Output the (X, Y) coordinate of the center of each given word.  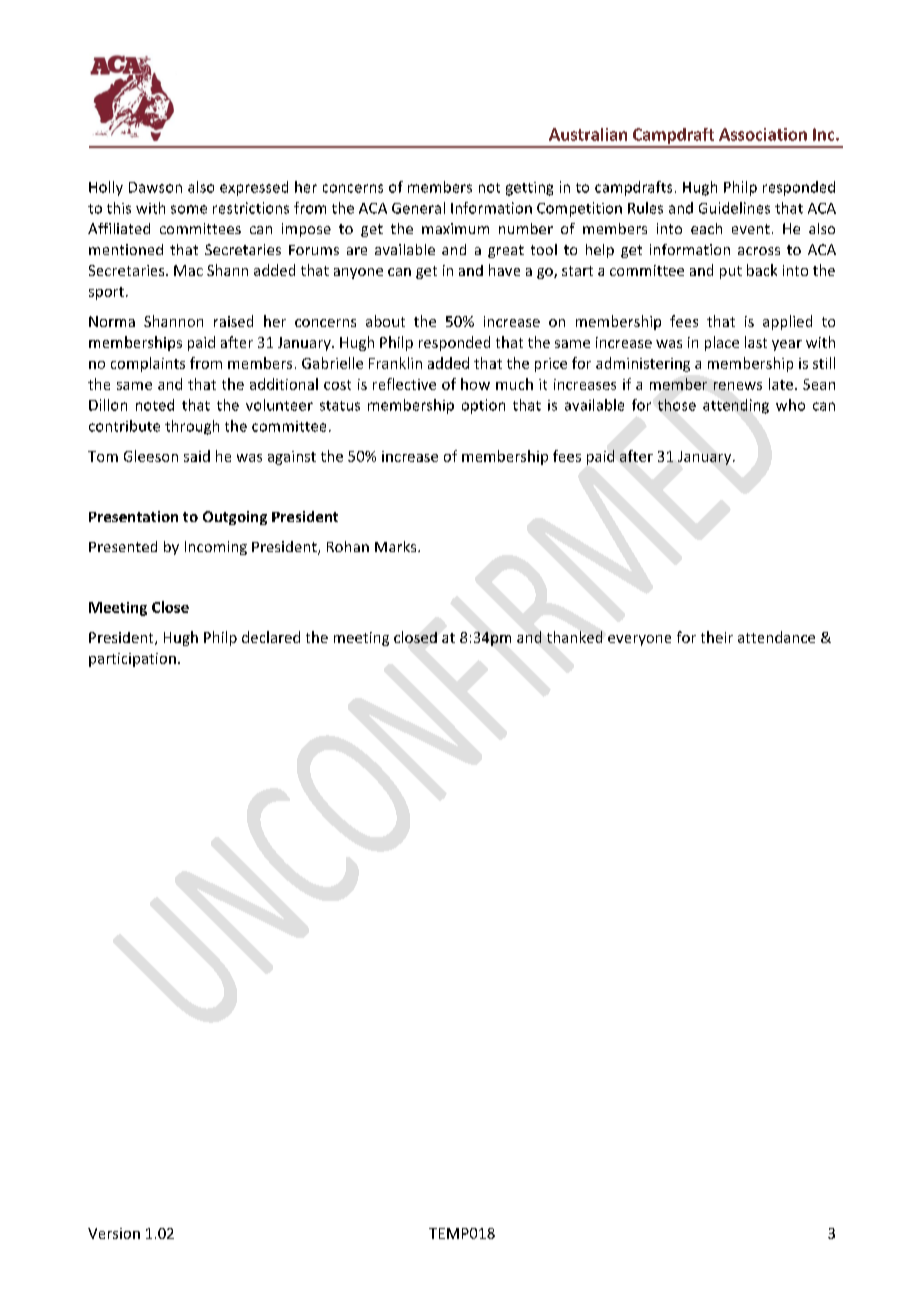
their (717, 637)
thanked (574, 637)
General (418, 208)
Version (114, 1233)
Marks (397, 546)
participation (132, 660)
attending (736, 406)
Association (763, 134)
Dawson (155, 187)
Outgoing (235, 518)
